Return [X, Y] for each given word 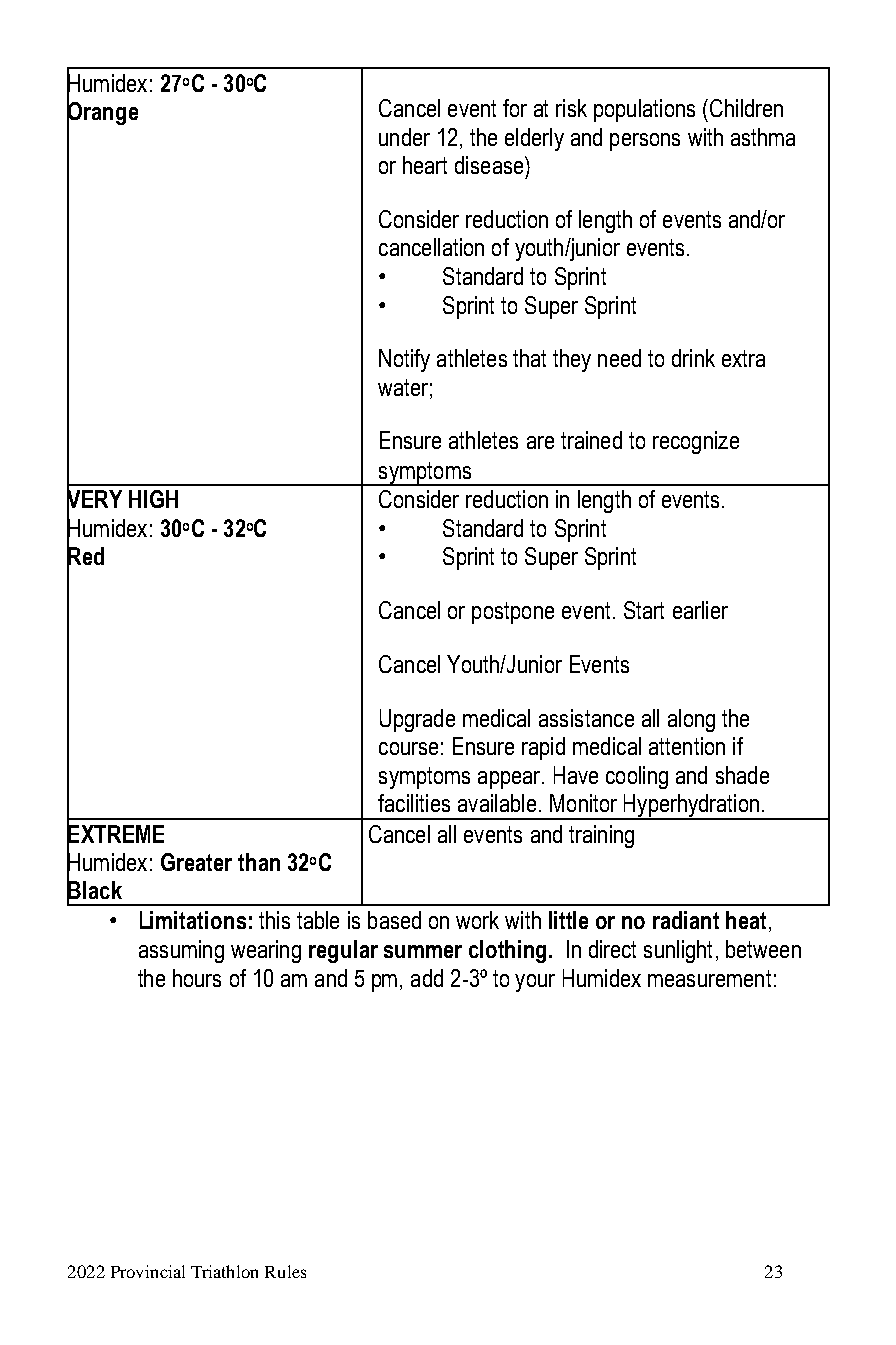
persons [645, 142]
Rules [285, 1271]
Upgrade [417, 720]
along [691, 720]
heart [425, 165]
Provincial [148, 1271]
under [404, 137]
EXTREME [115, 833]
